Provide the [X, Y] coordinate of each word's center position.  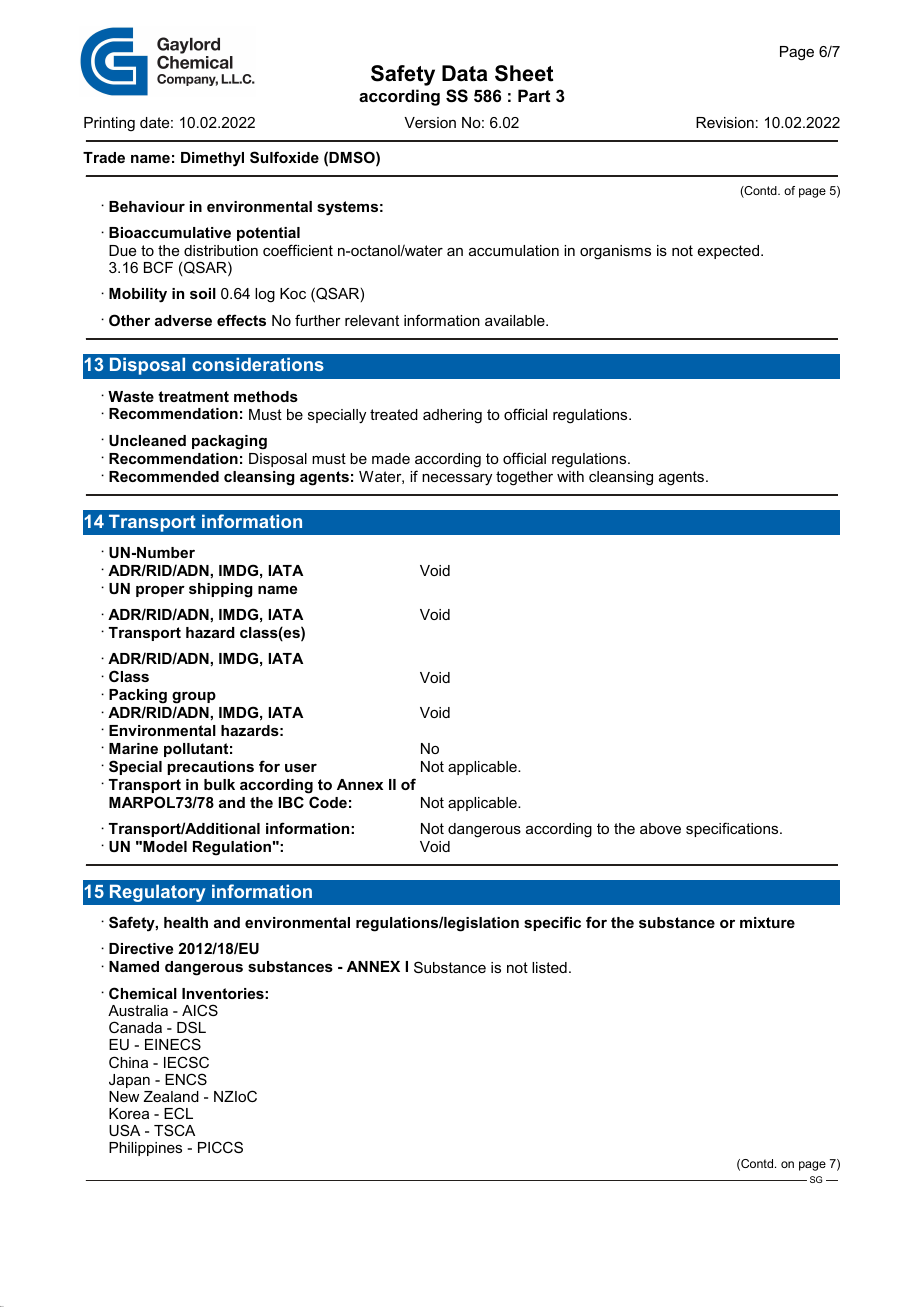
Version [430, 122]
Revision [725, 122]
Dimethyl [212, 159]
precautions [210, 768]
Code [328, 802]
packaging [229, 442]
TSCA [174, 1130]
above [660, 828]
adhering [452, 416]
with [570, 476]
